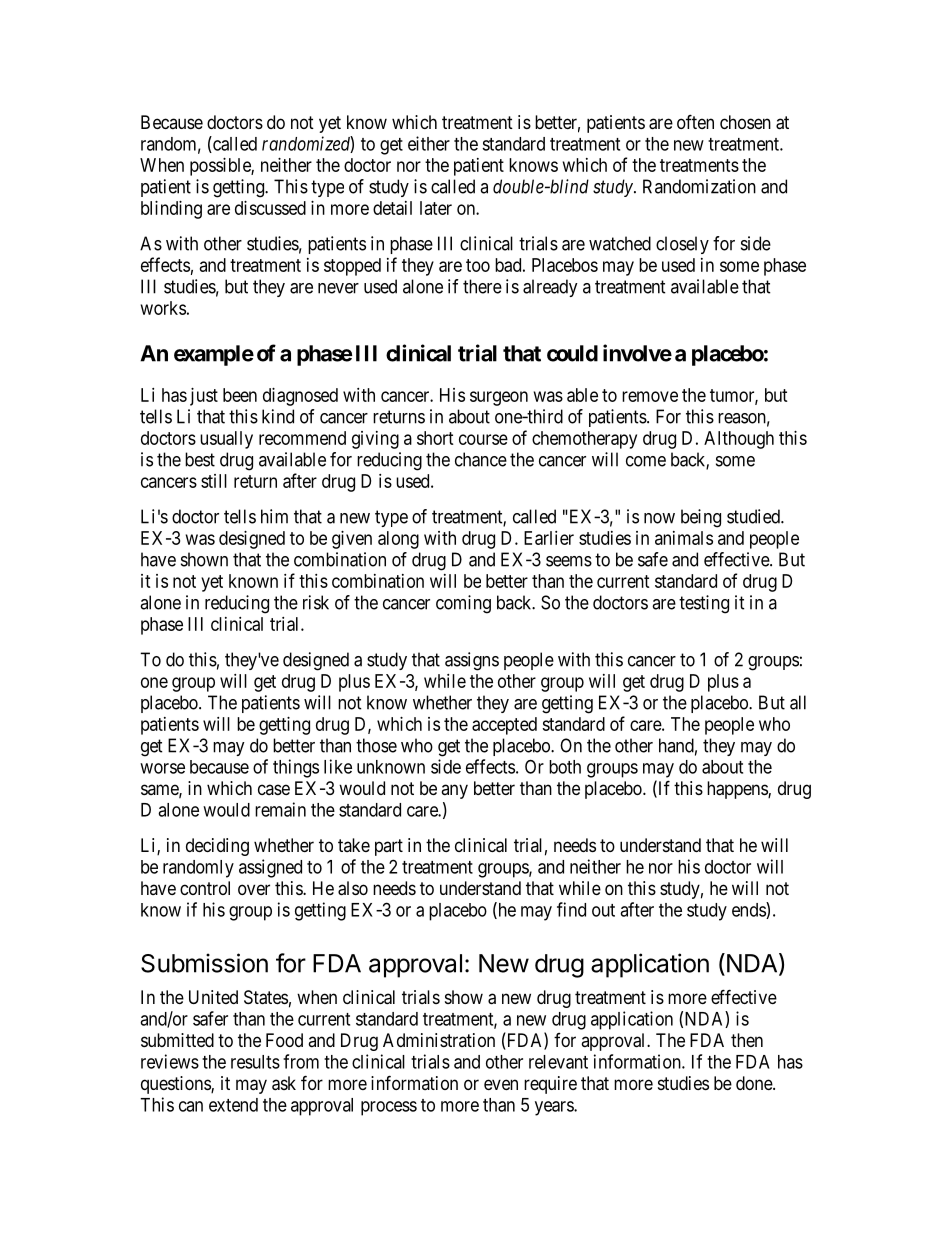 This screenshot has height=1233, width=952. Describe the element at coordinates (481, 459) in the screenshot. I see `chance` at that location.
